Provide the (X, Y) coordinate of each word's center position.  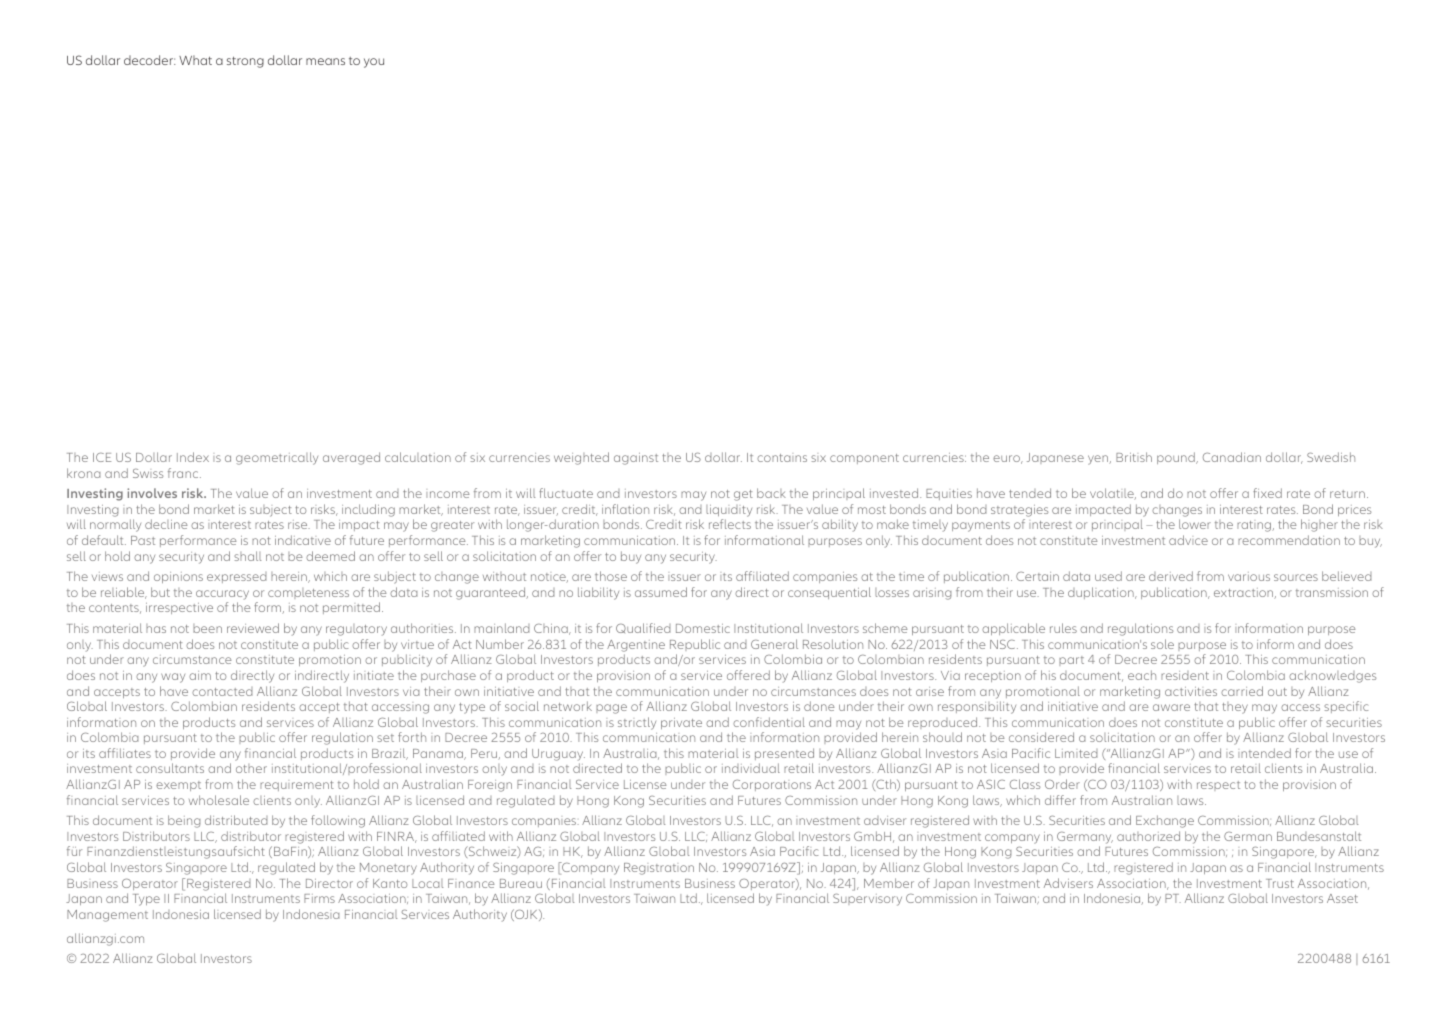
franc (184, 473)
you (374, 63)
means (325, 61)
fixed (1267, 493)
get (743, 495)
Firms (319, 898)
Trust (1280, 883)
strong (245, 62)
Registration (659, 869)
